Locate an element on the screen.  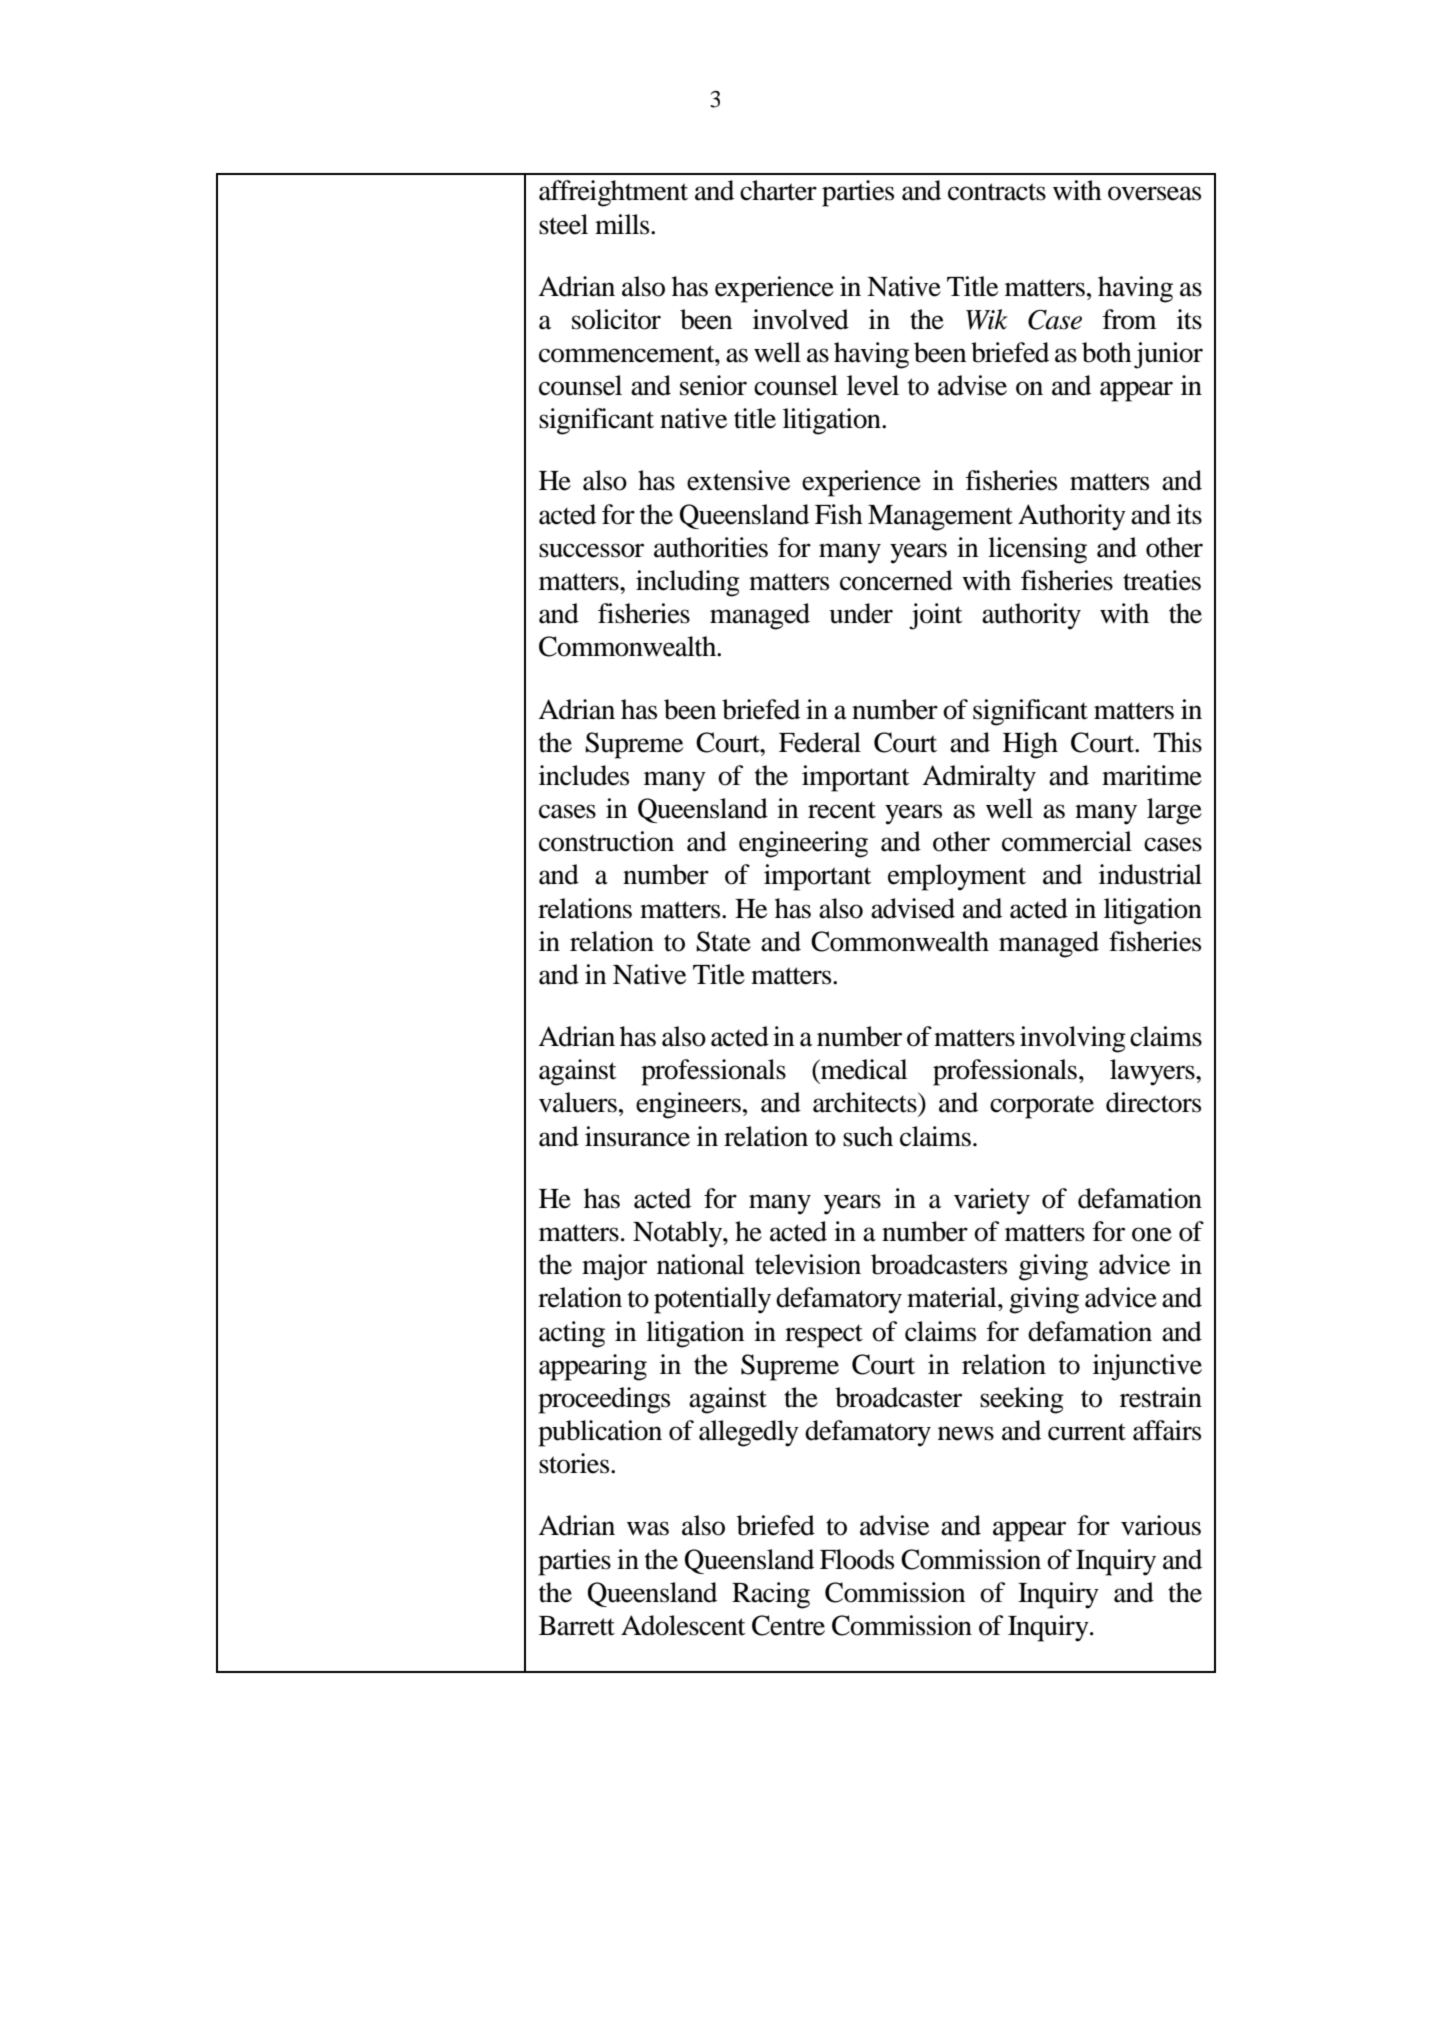
successor is located at coordinates (591, 550).
